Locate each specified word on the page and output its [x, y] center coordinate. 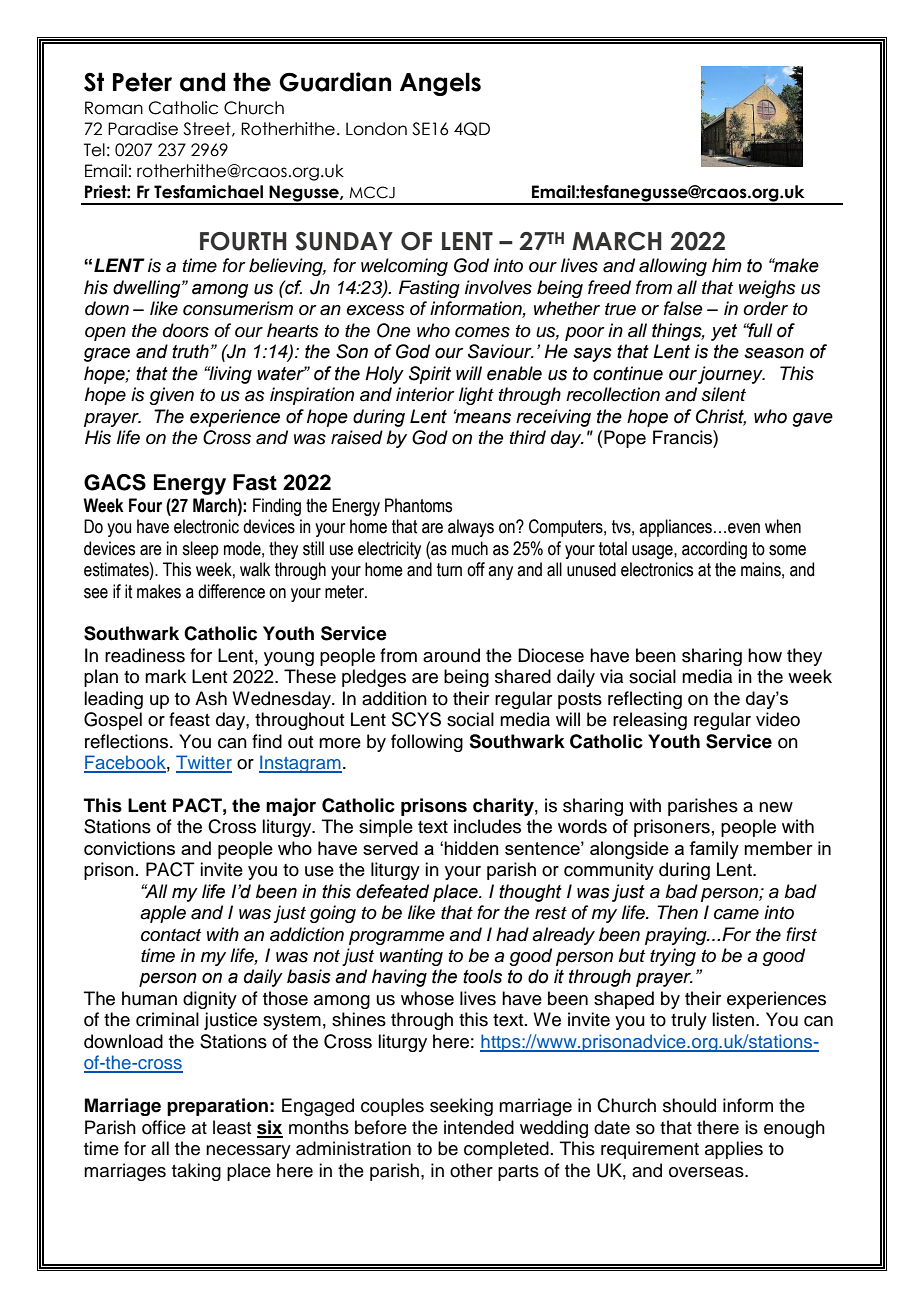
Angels [440, 84]
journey [731, 375]
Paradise [143, 129]
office [164, 1127]
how [765, 655]
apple [163, 914]
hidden [471, 848]
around [451, 655]
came [736, 914]
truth [190, 351]
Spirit [430, 375]
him [727, 265]
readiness [145, 655]
